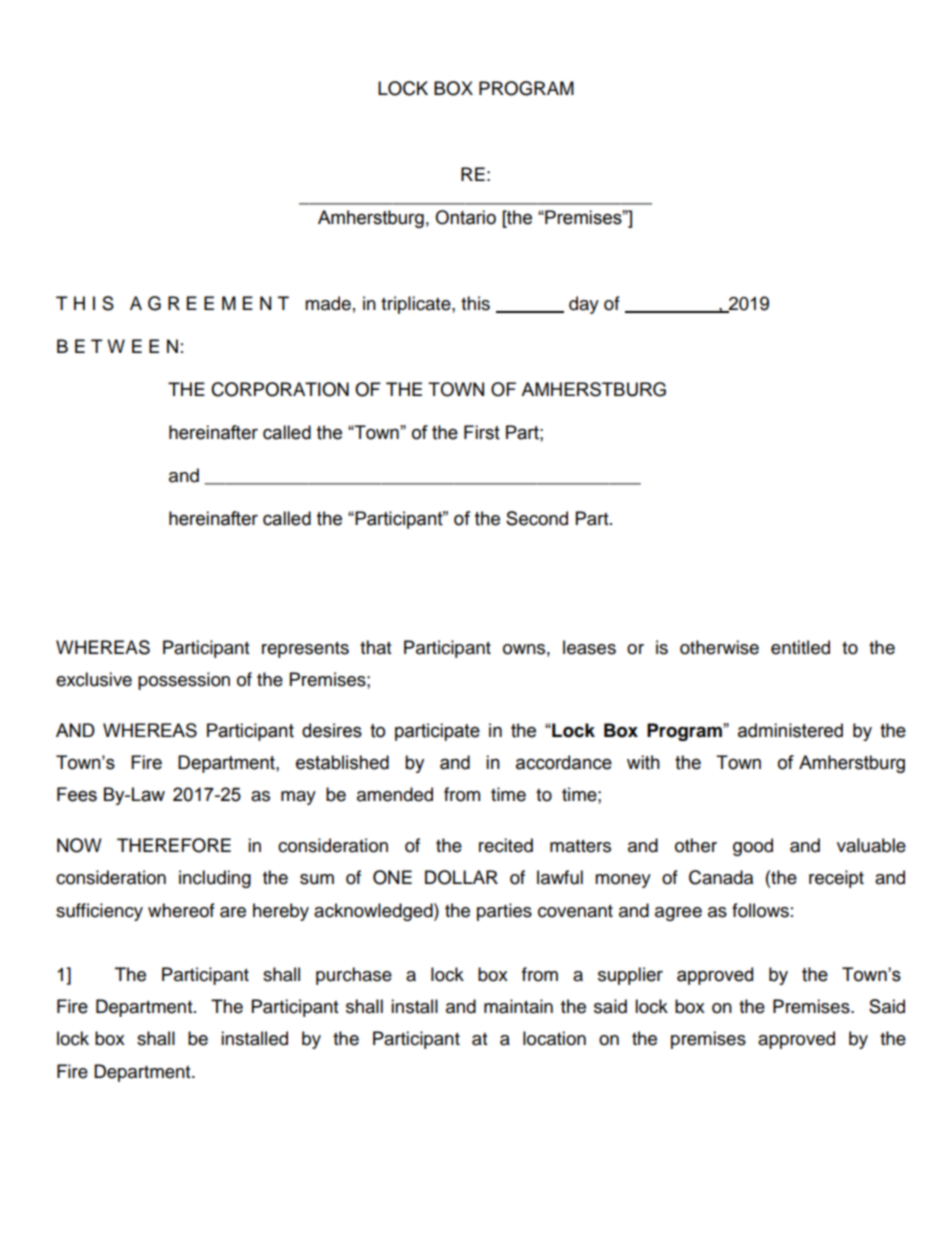  What do you see at coordinates (375, 647) in the screenshot?
I see `that` at bounding box center [375, 647].
